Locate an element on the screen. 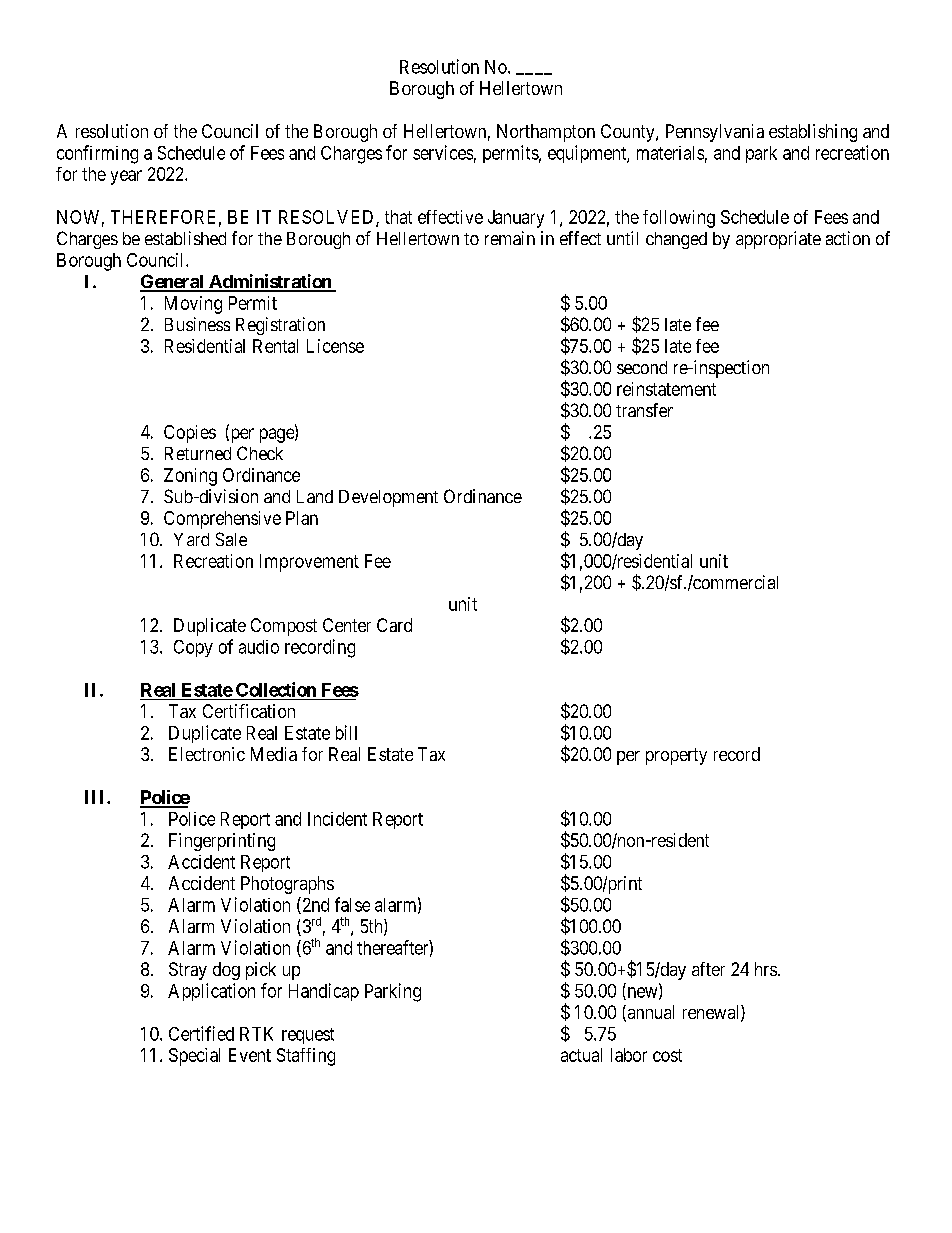  transfer is located at coordinates (644, 410).
